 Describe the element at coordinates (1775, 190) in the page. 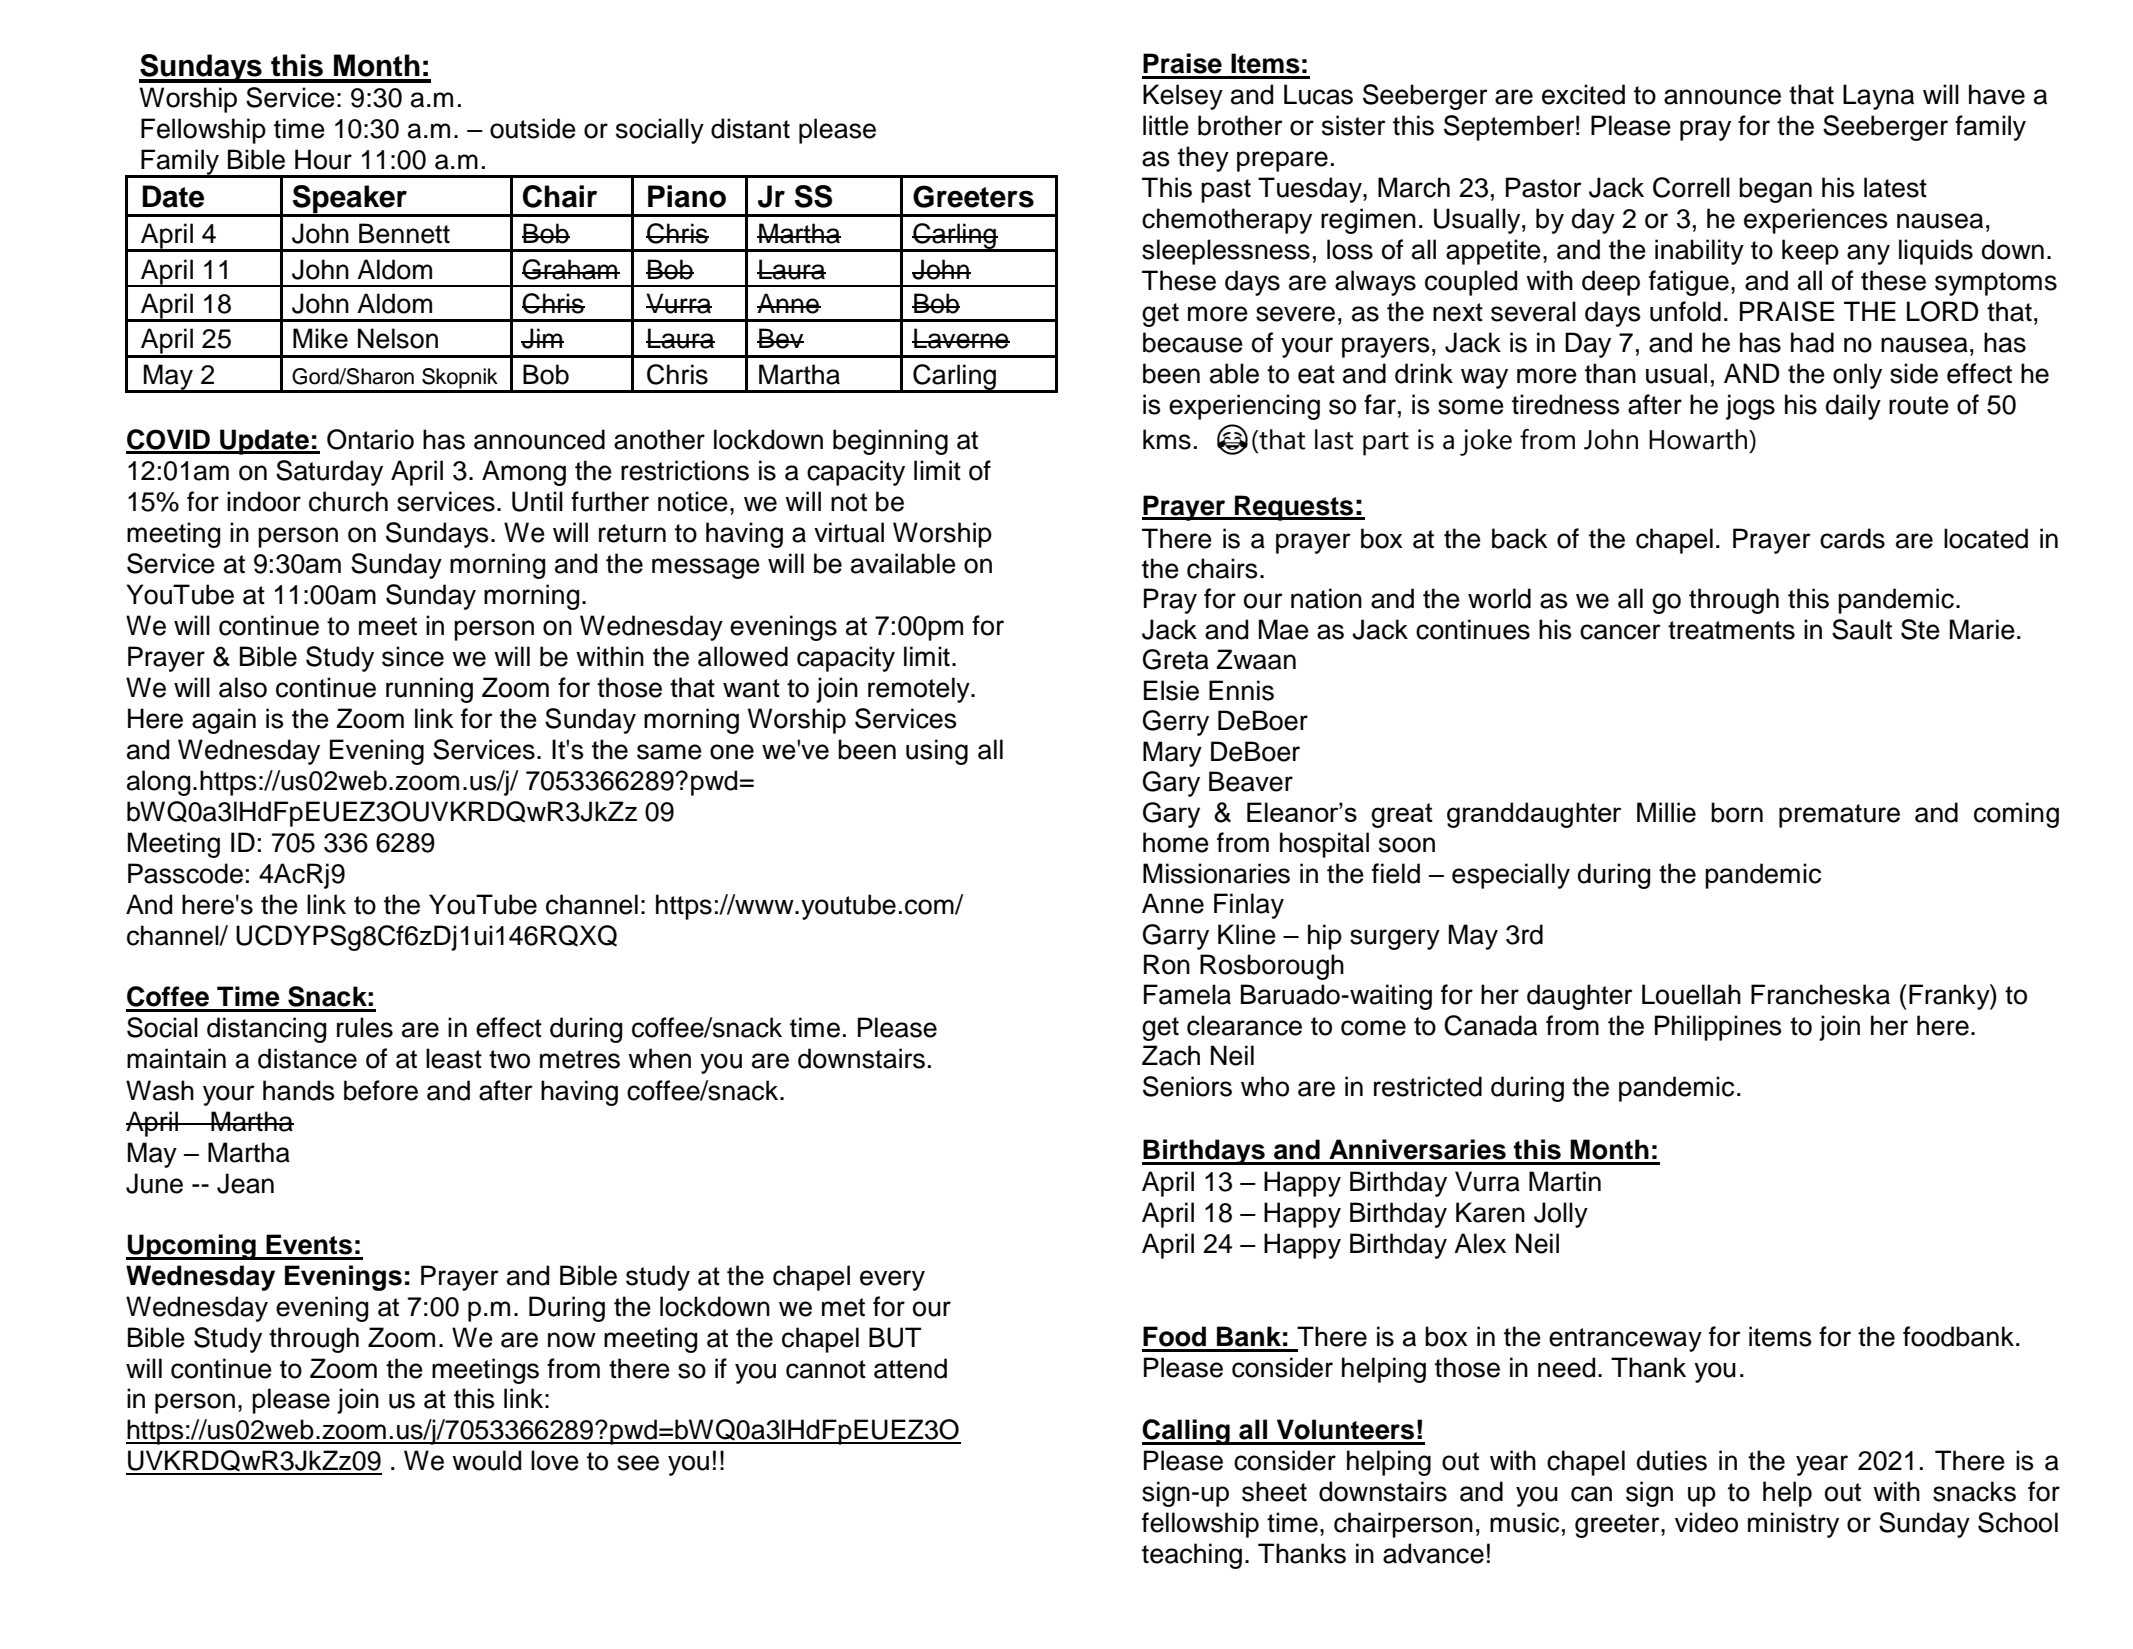

I see `began` at that location.
